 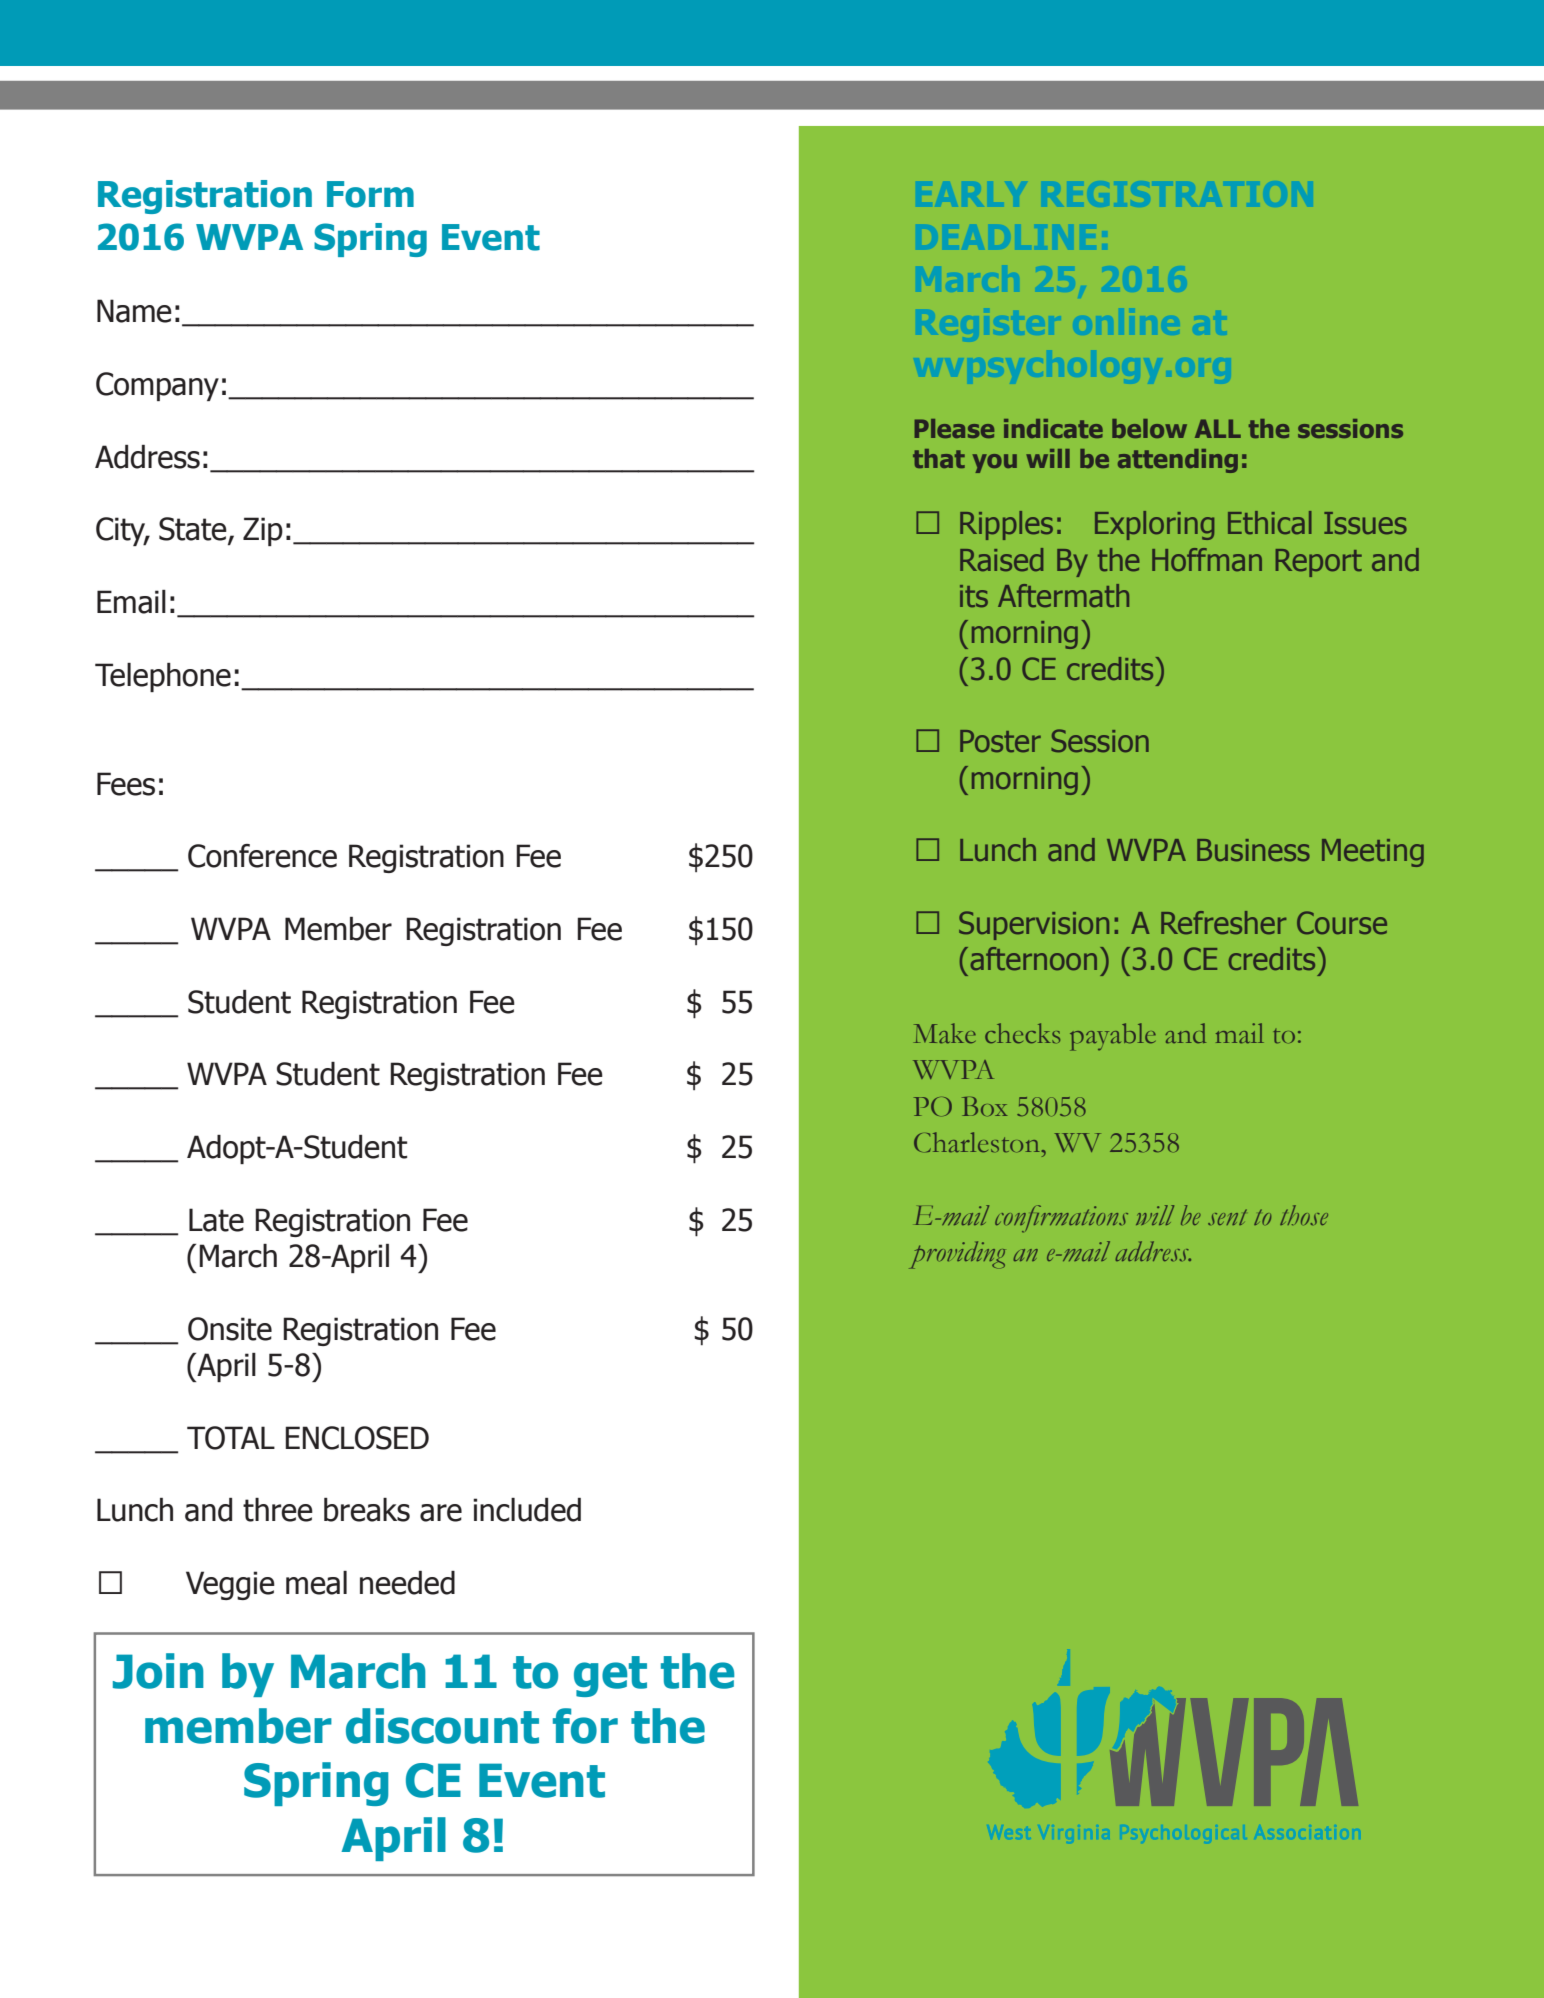 What do you see at coordinates (158, 1671) in the screenshot?
I see `Join` at bounding box center [158, 1671].
